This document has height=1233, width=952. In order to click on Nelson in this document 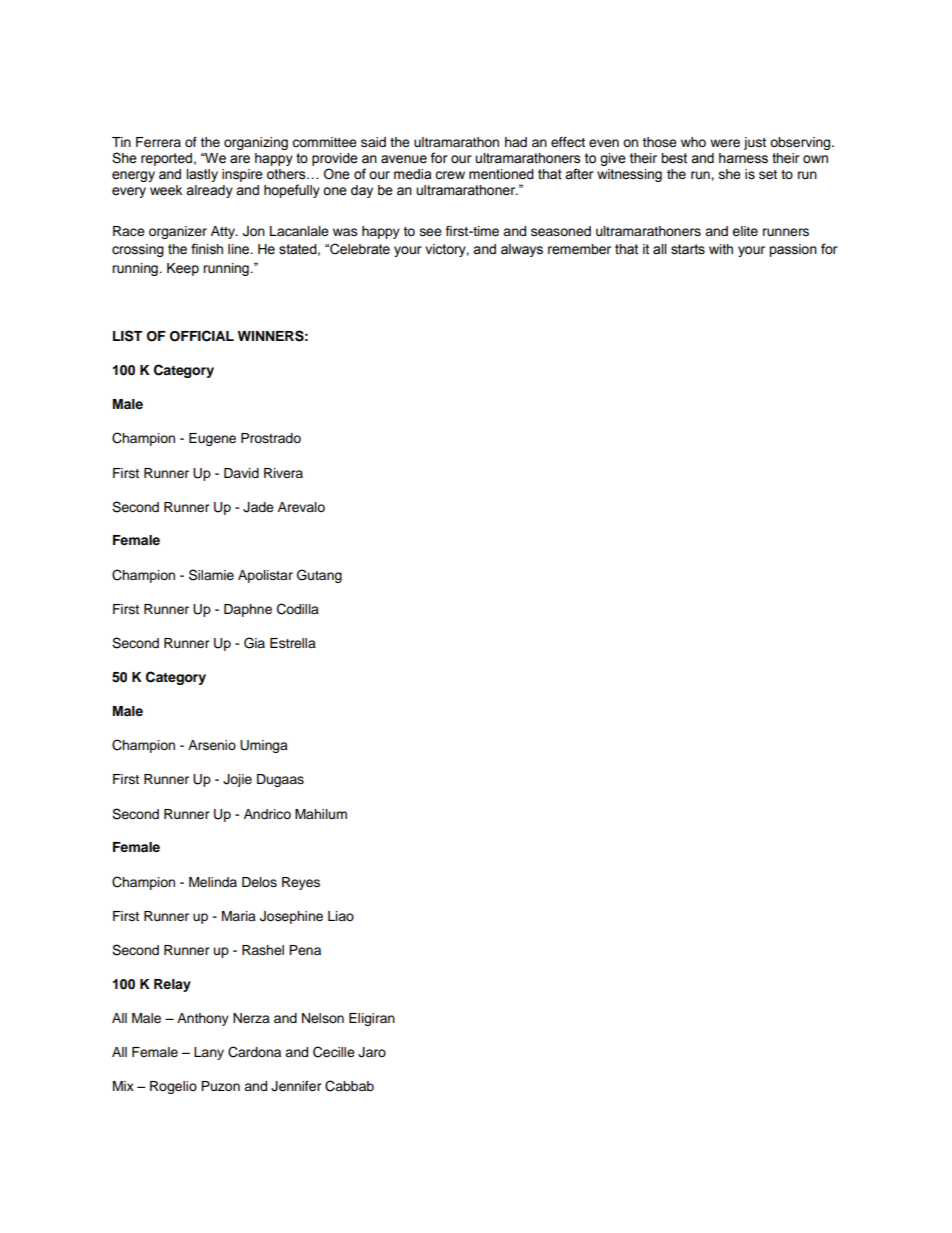, I will do `click(323, 1018)`.
